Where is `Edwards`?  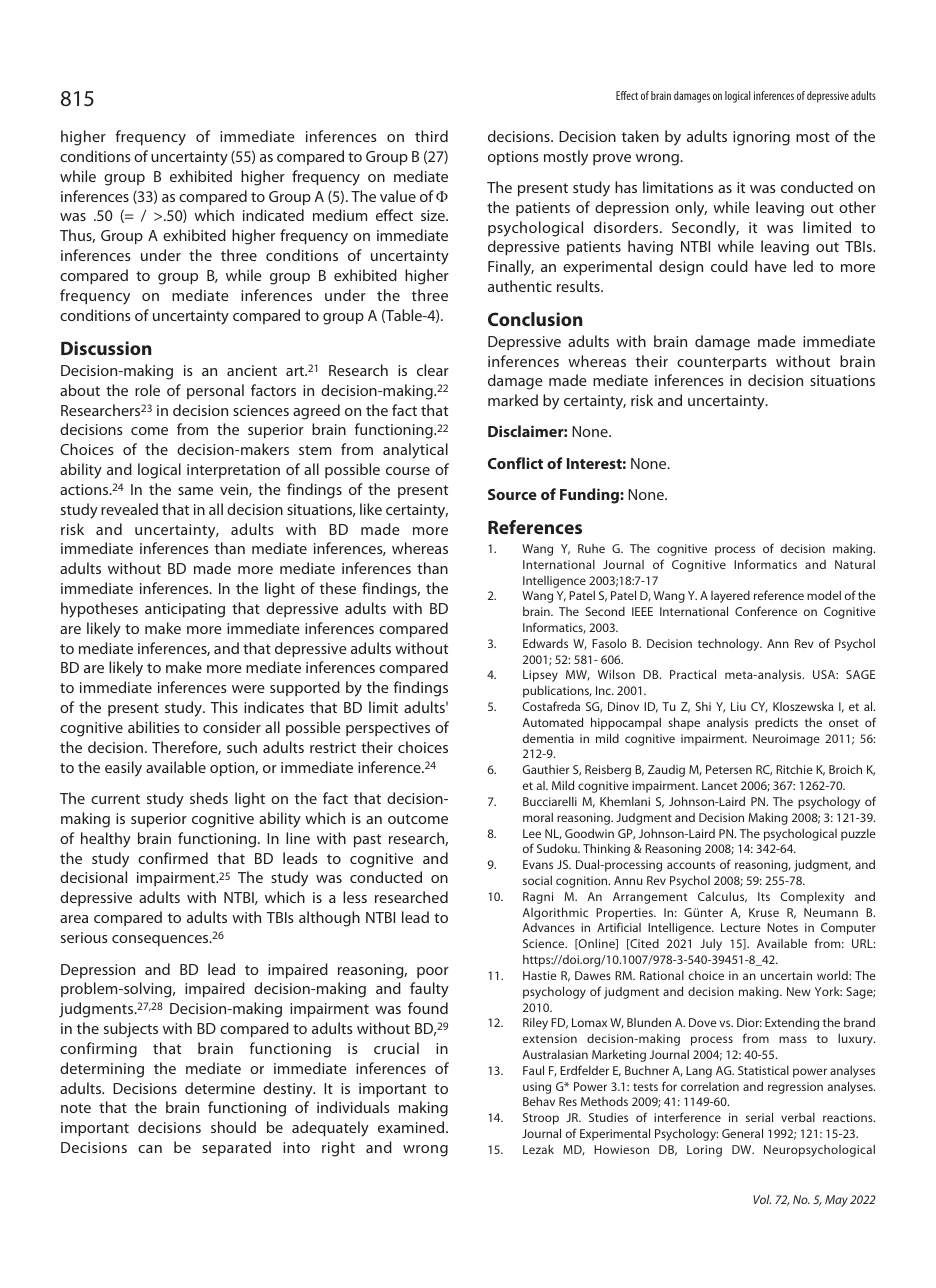 Edwards is located at coordinates (545, 643).
